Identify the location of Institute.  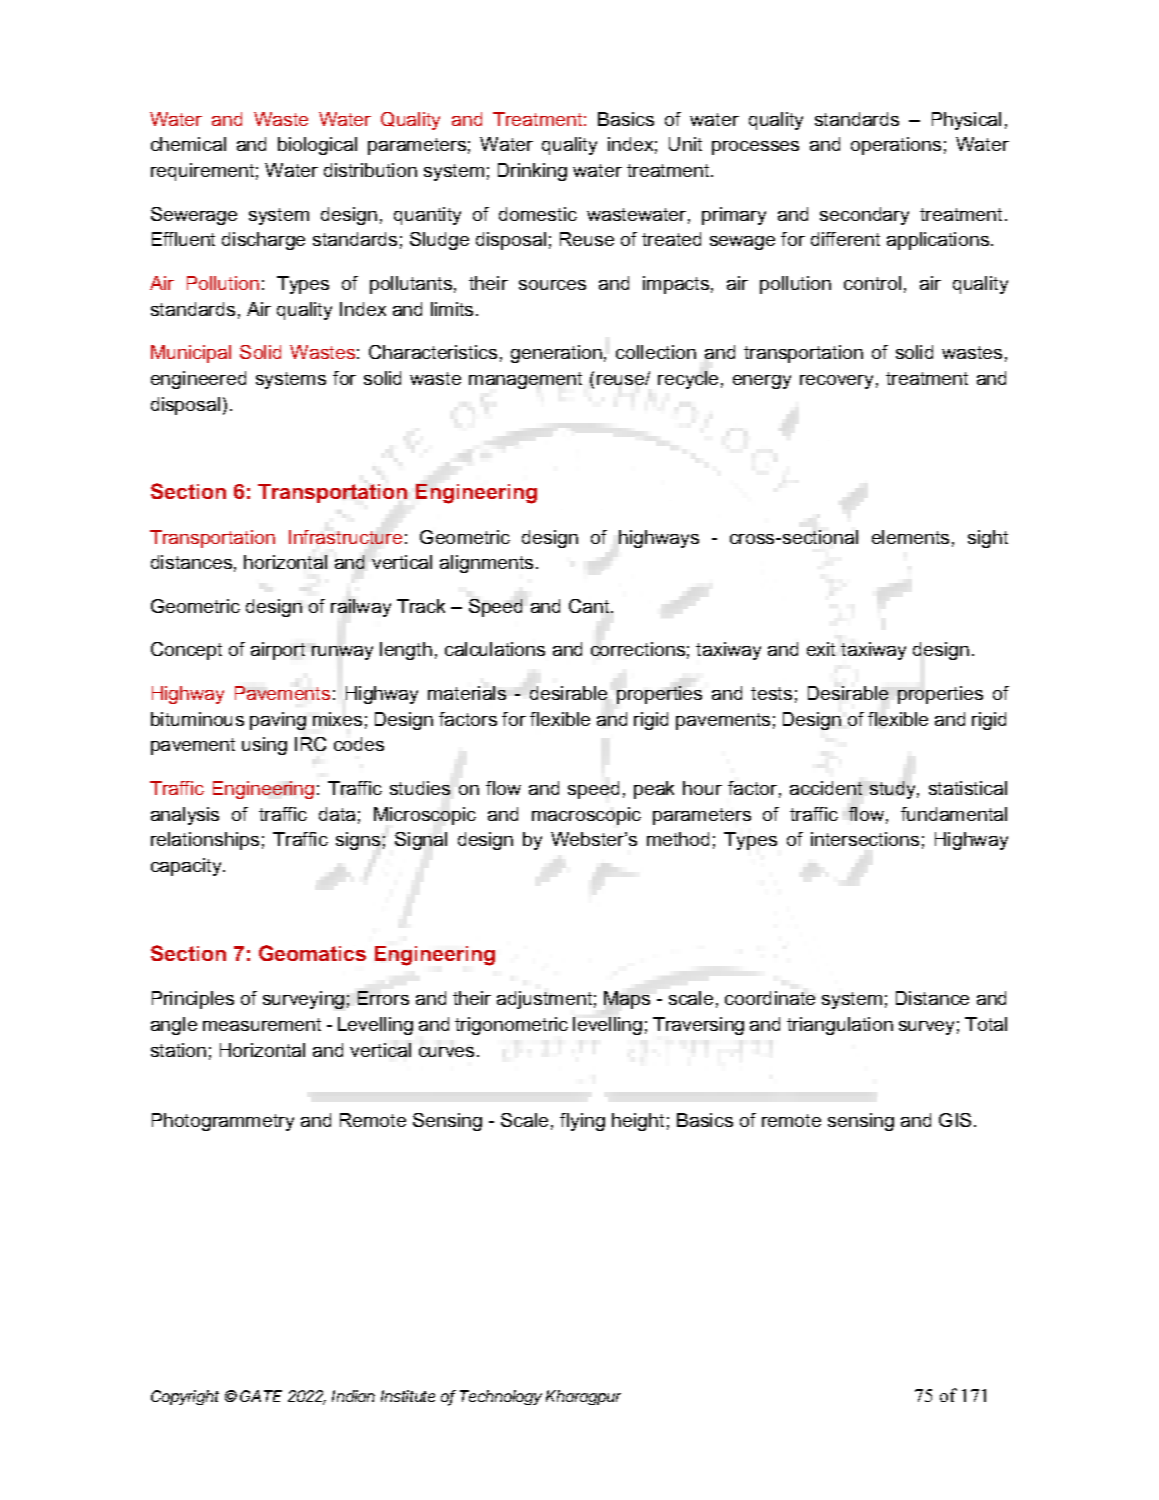
(408, 1396).
